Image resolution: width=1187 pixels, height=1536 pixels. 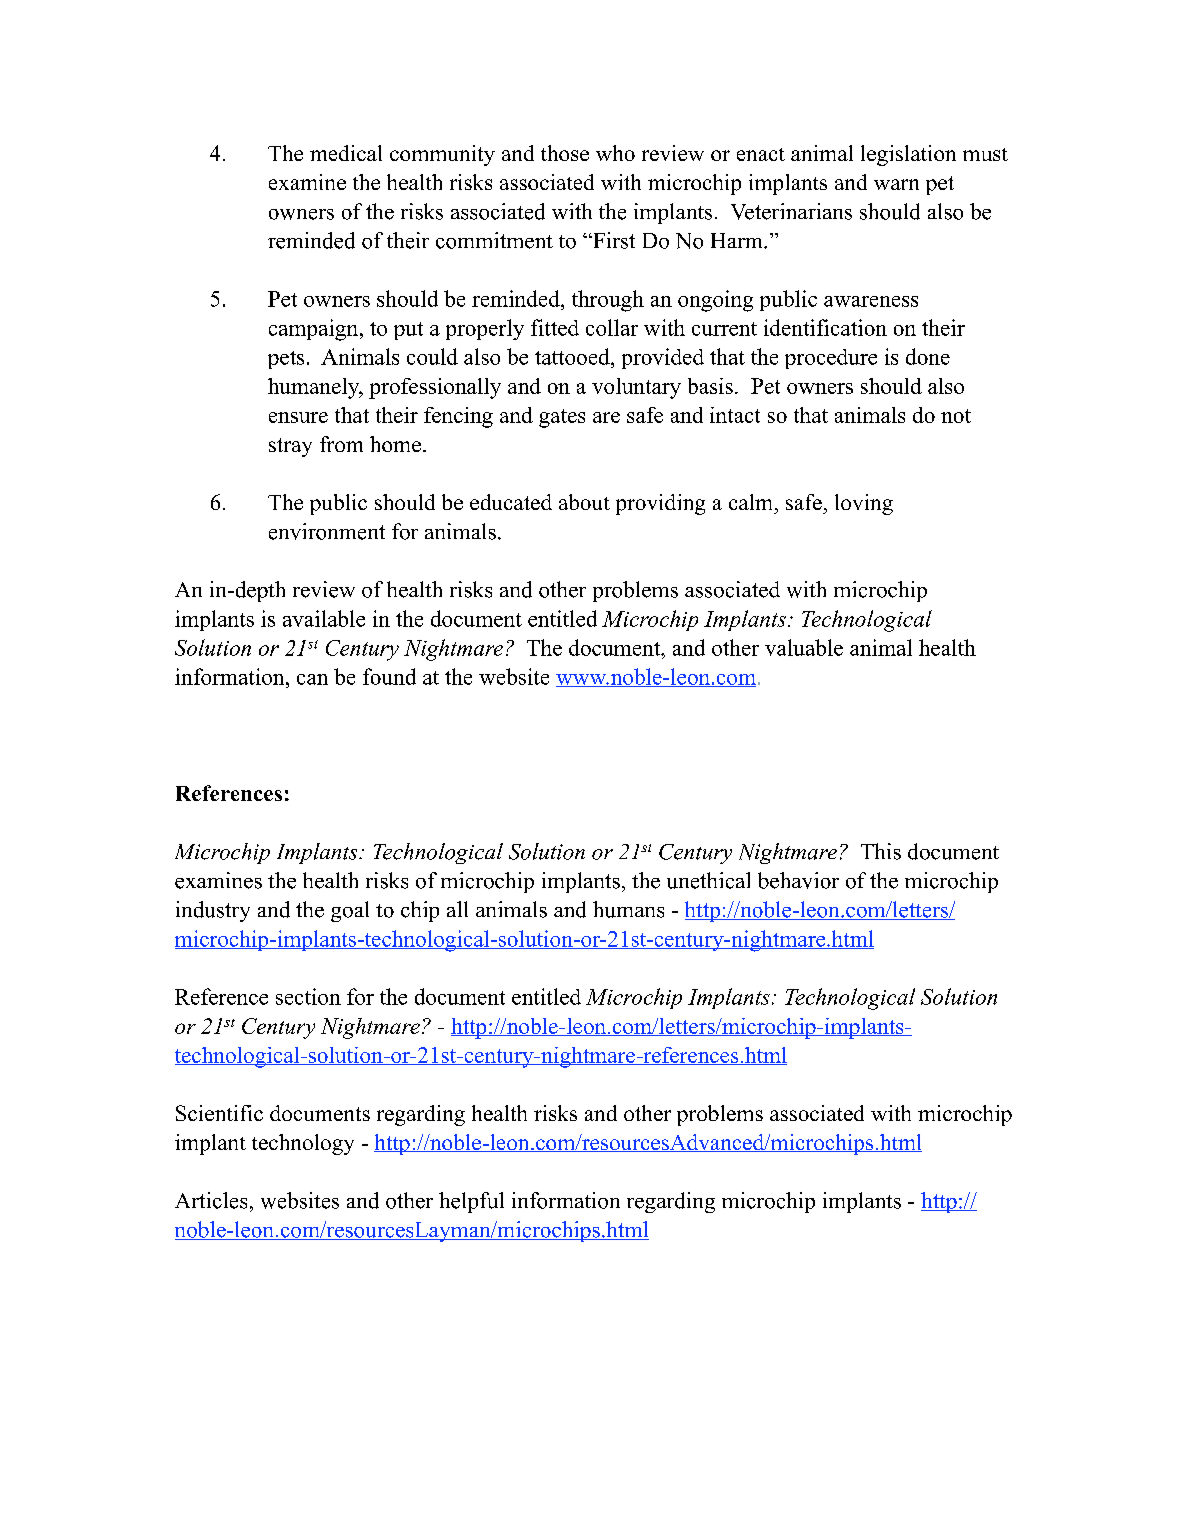 I want to click on This, so click(x=881, y=851).
